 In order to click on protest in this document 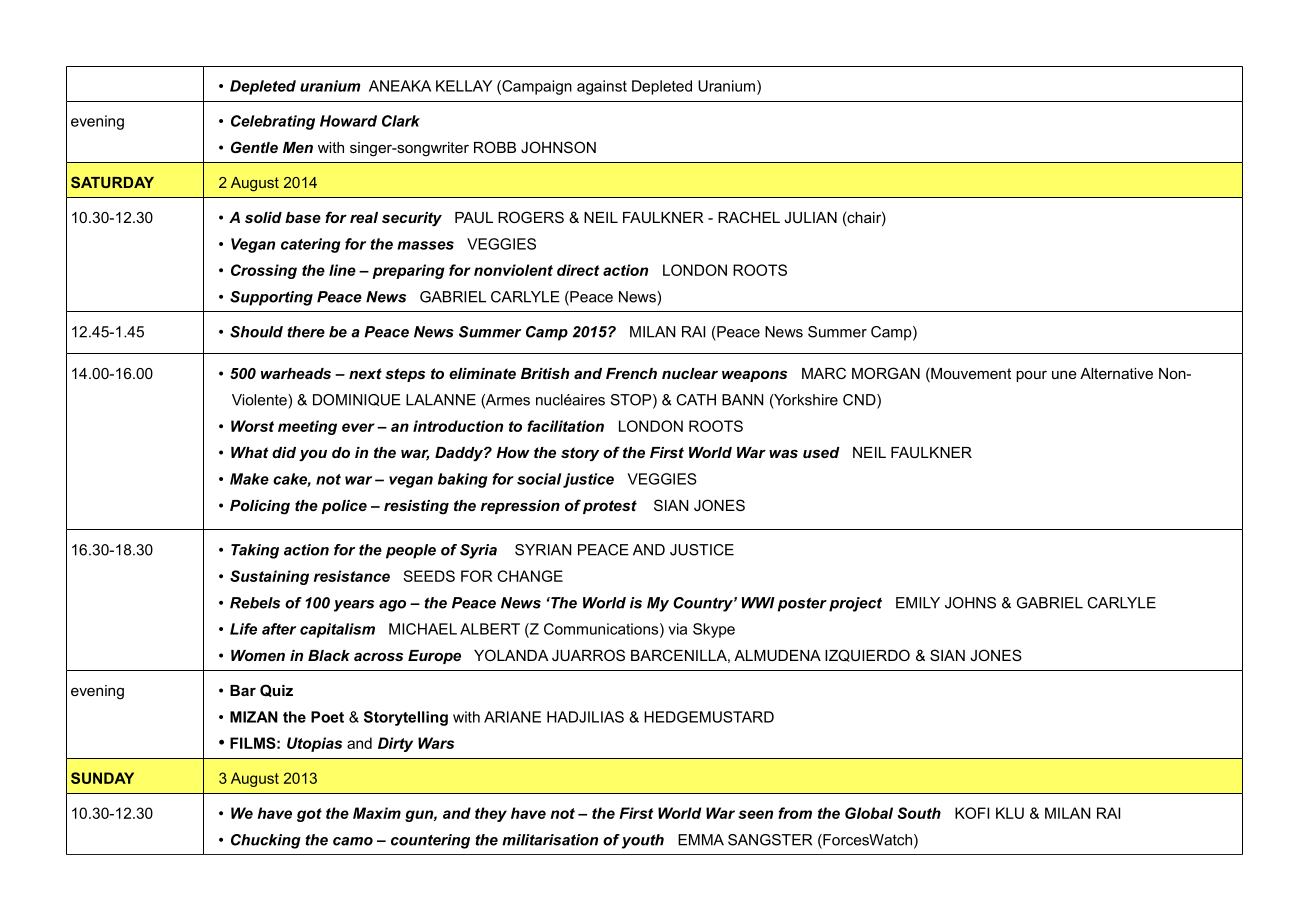, I will do `click(610, 507)`.
